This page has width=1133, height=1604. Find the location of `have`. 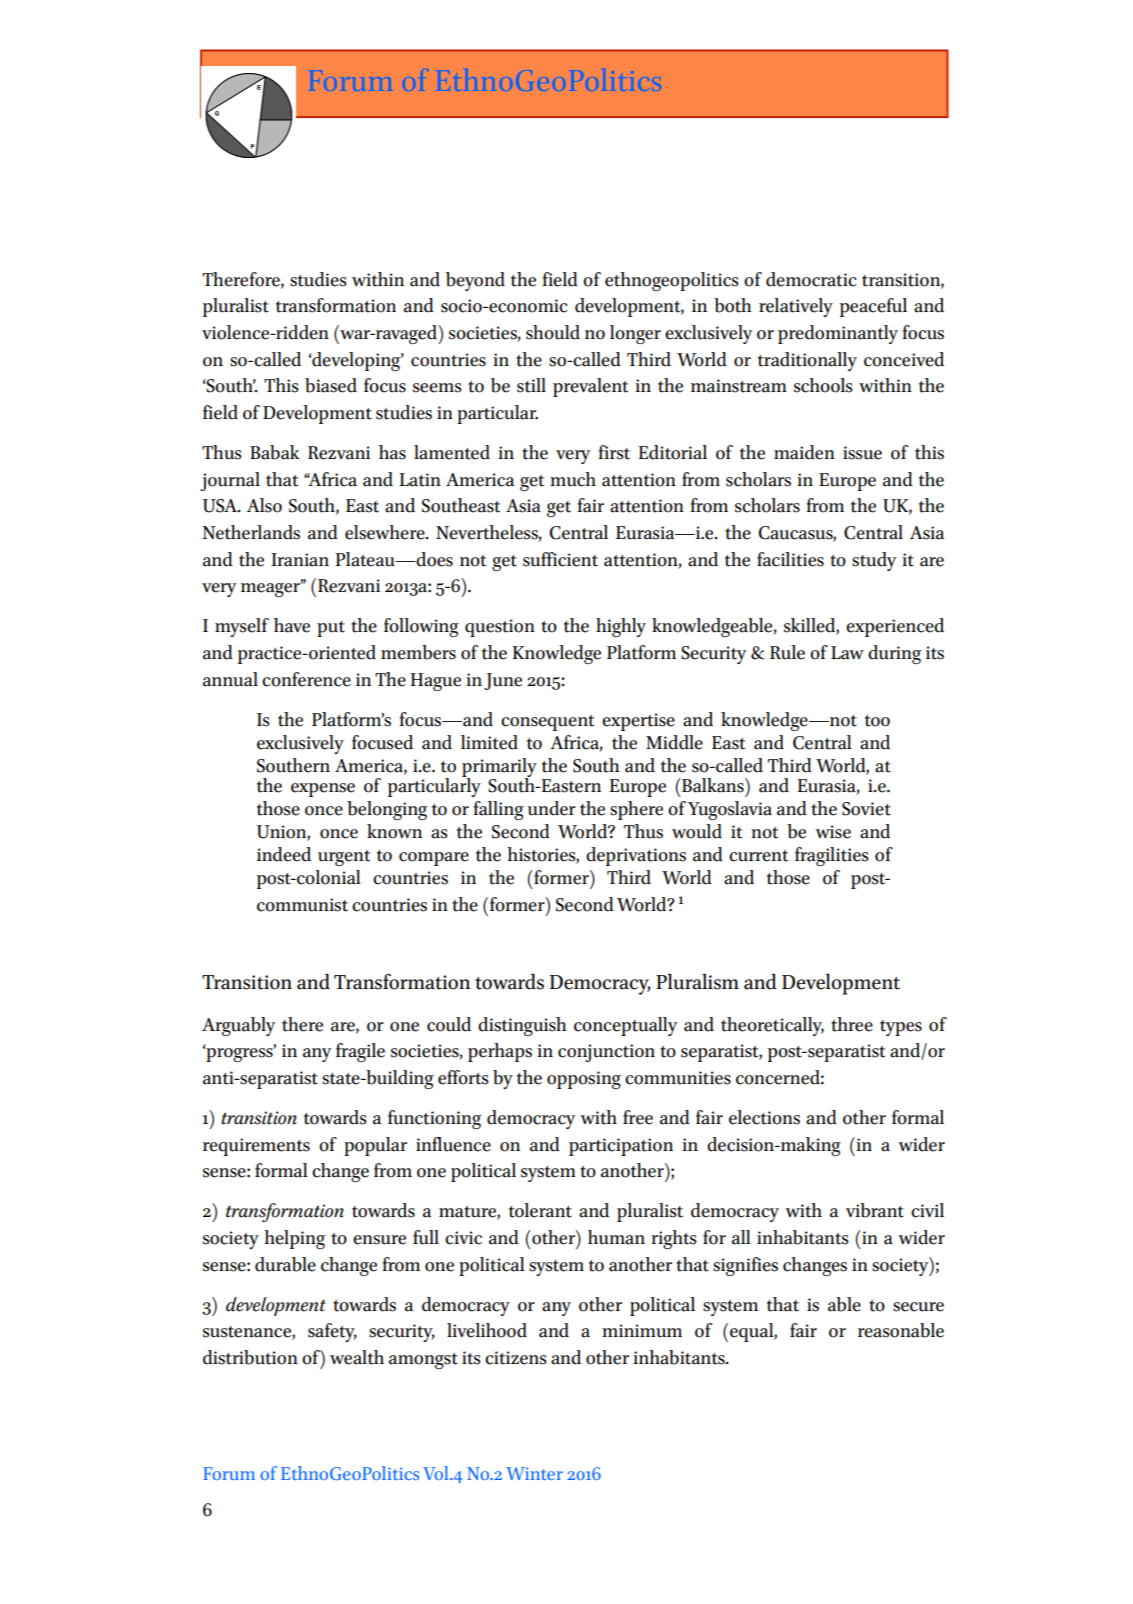

have is located at coordinates (292, 625).
